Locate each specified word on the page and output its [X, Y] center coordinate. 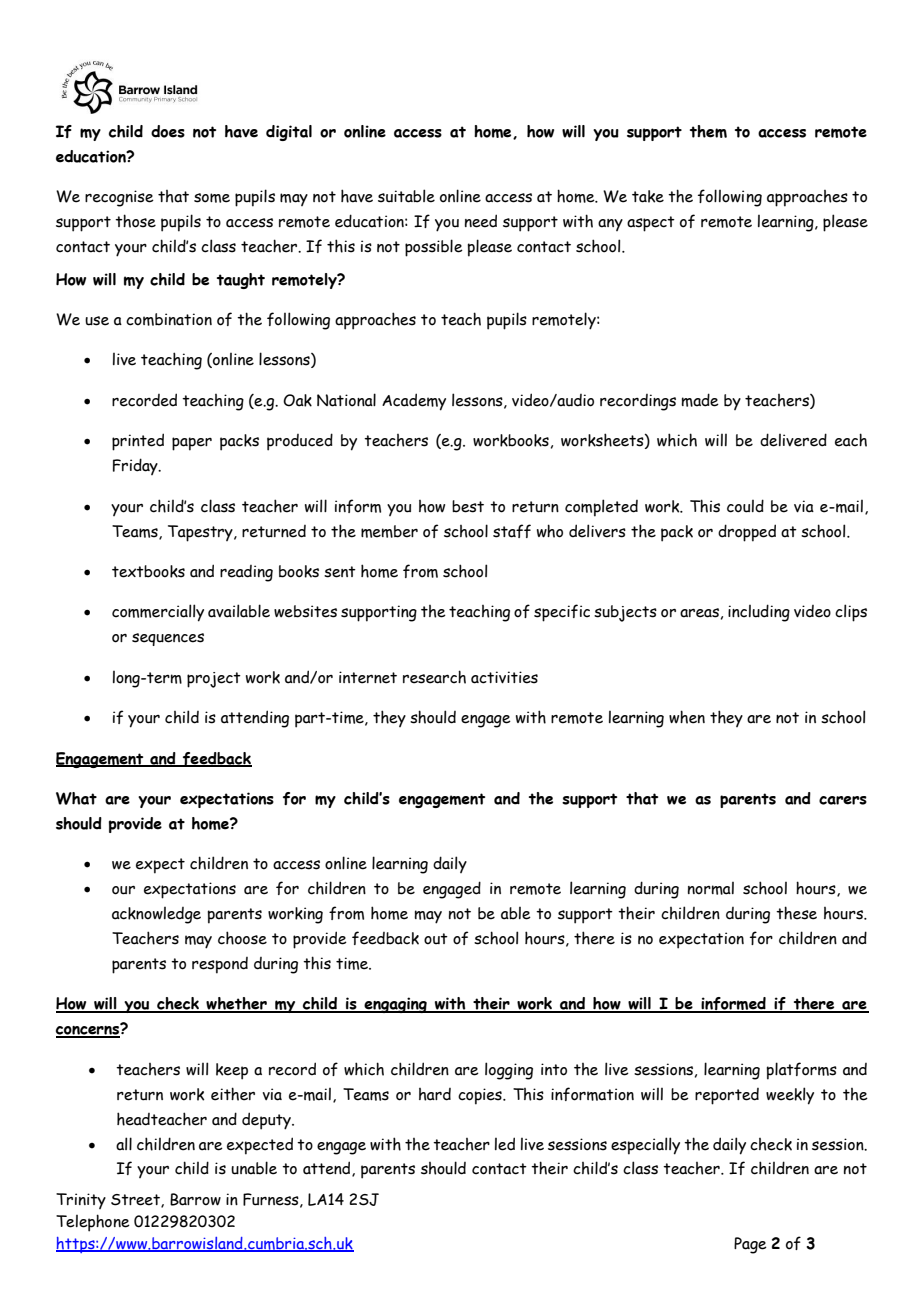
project [214, 680]
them [708, 131]
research [434, 677]
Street [136, 1201]
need [481, 221]
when [687, 717]
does [168, 131]
